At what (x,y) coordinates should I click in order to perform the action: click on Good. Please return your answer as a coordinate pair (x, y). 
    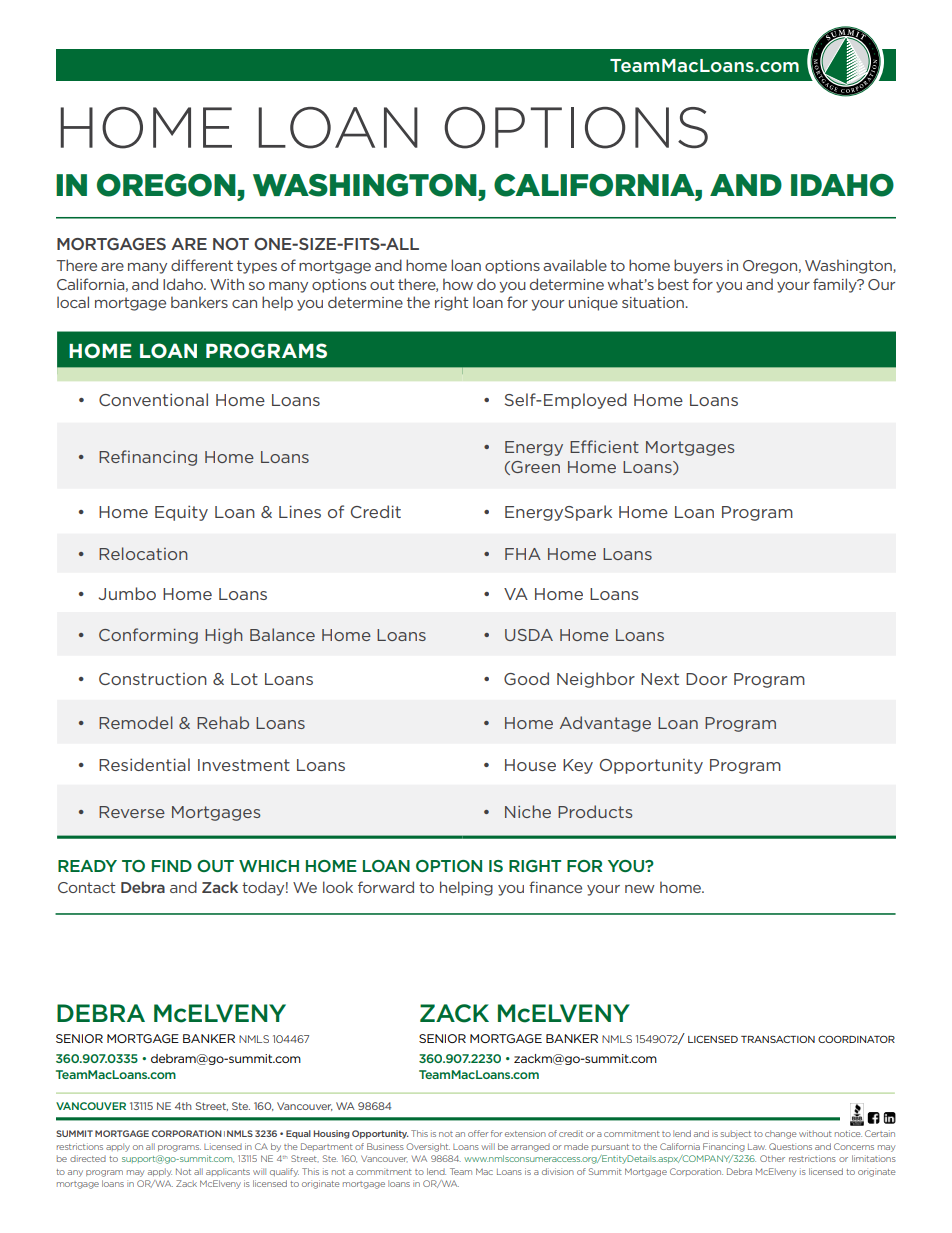
    Looking at the image, I should click on (526, 678).
